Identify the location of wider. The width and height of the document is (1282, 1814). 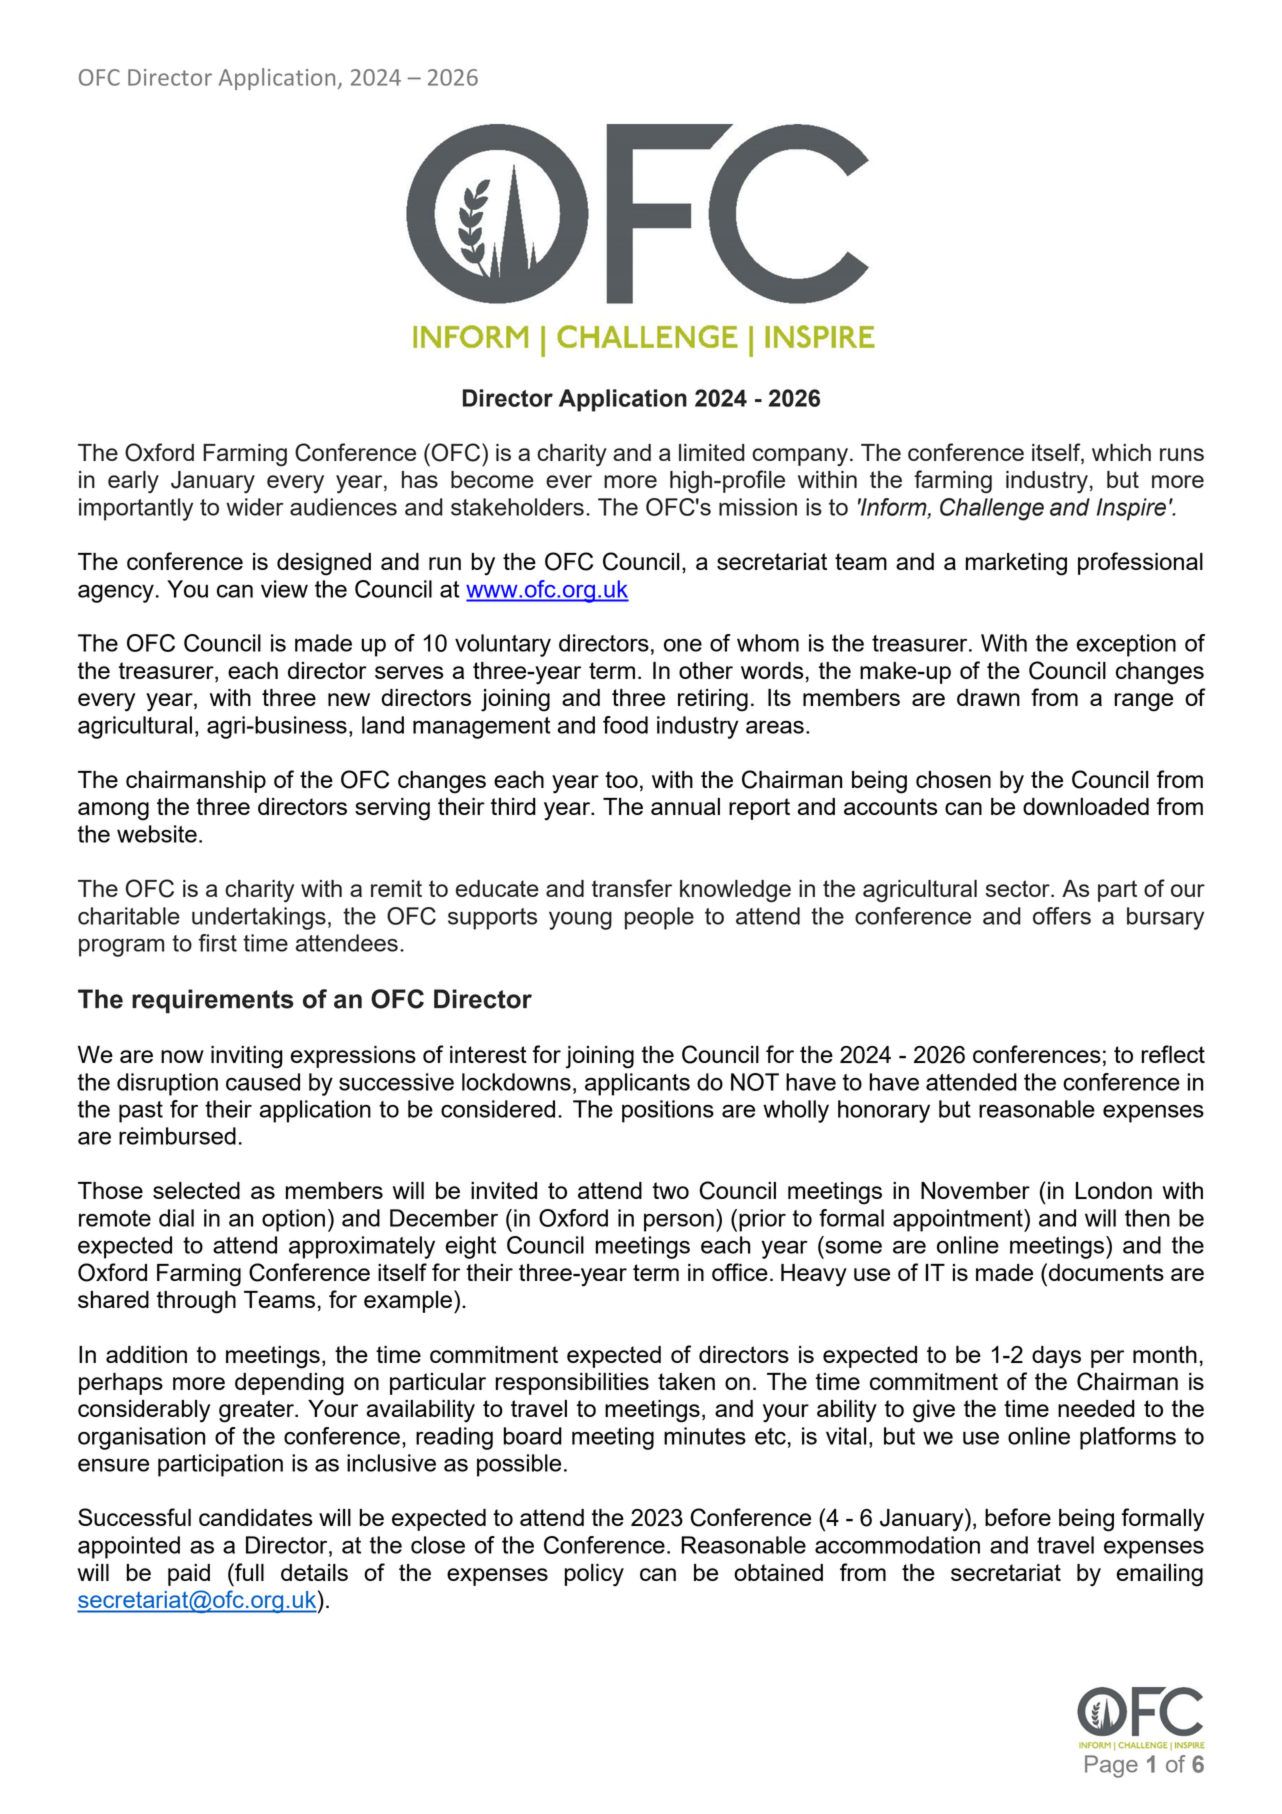
(255, 507).
